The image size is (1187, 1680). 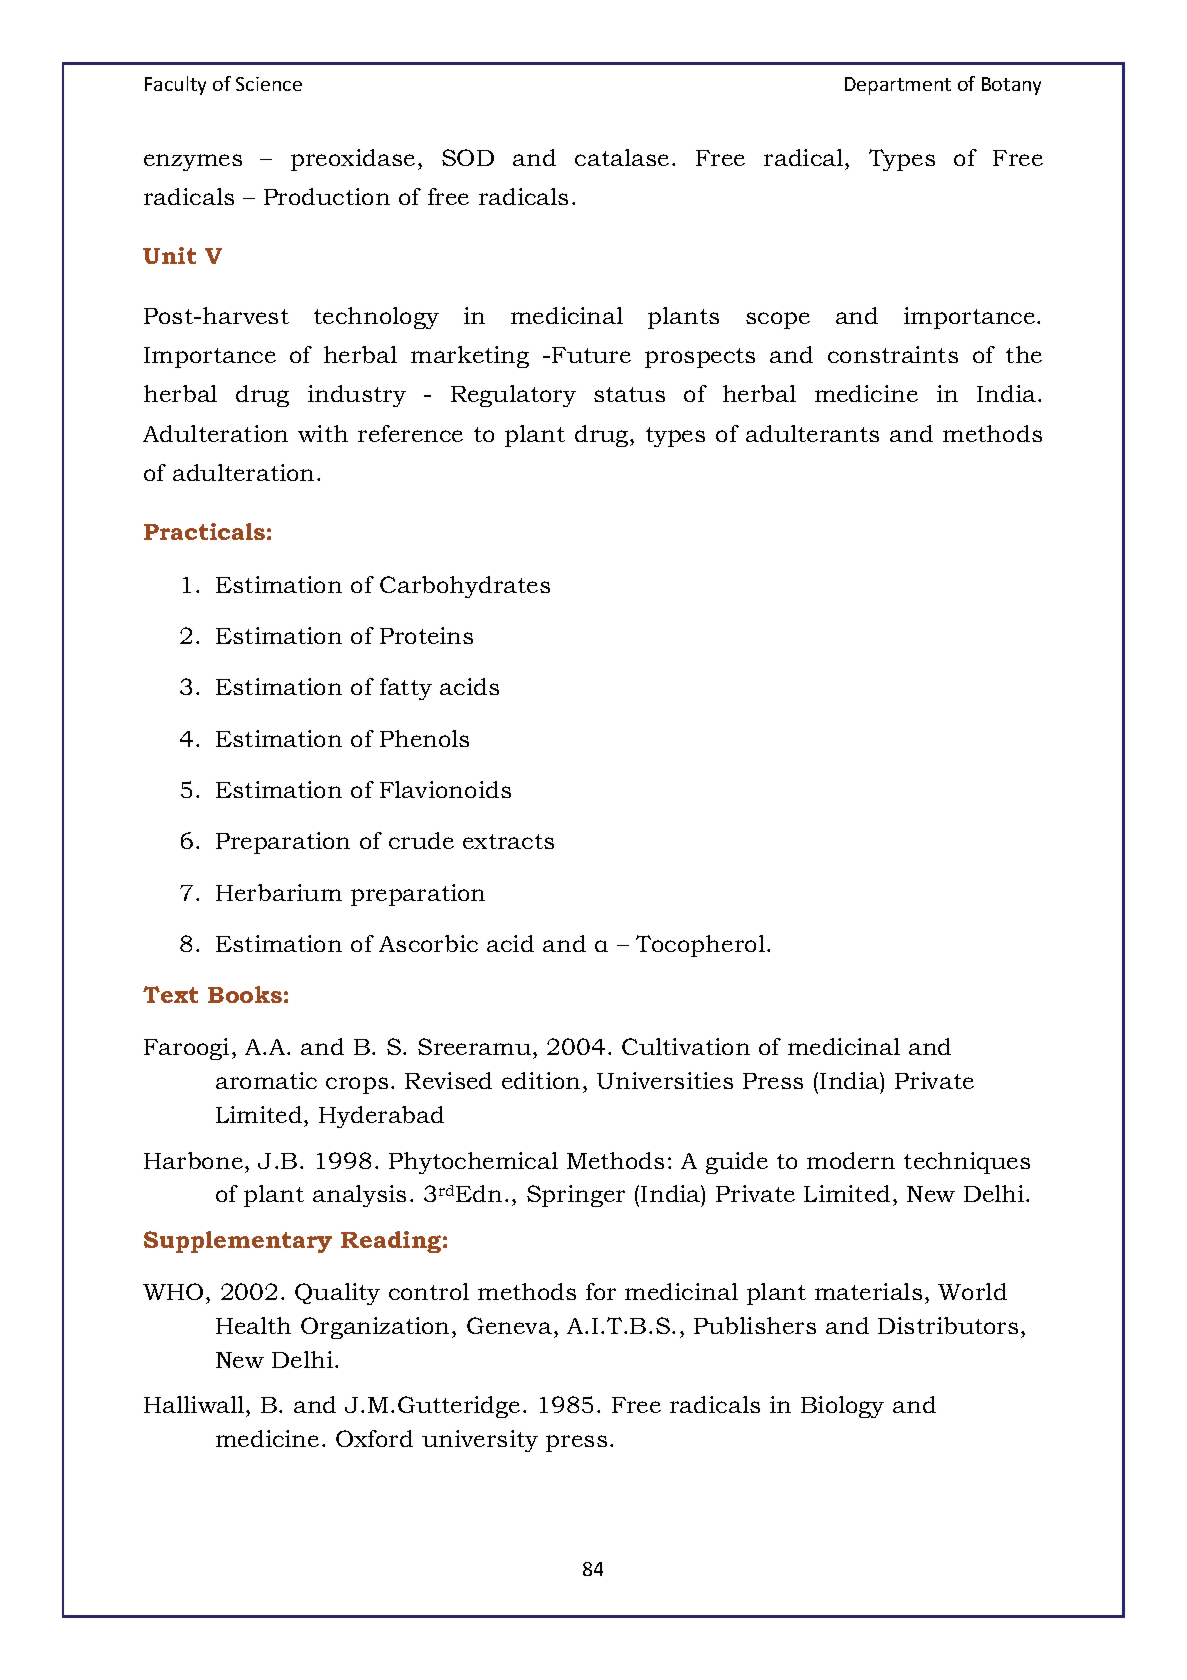 I want to click on aromatic, so click(x=266, y=1080).
